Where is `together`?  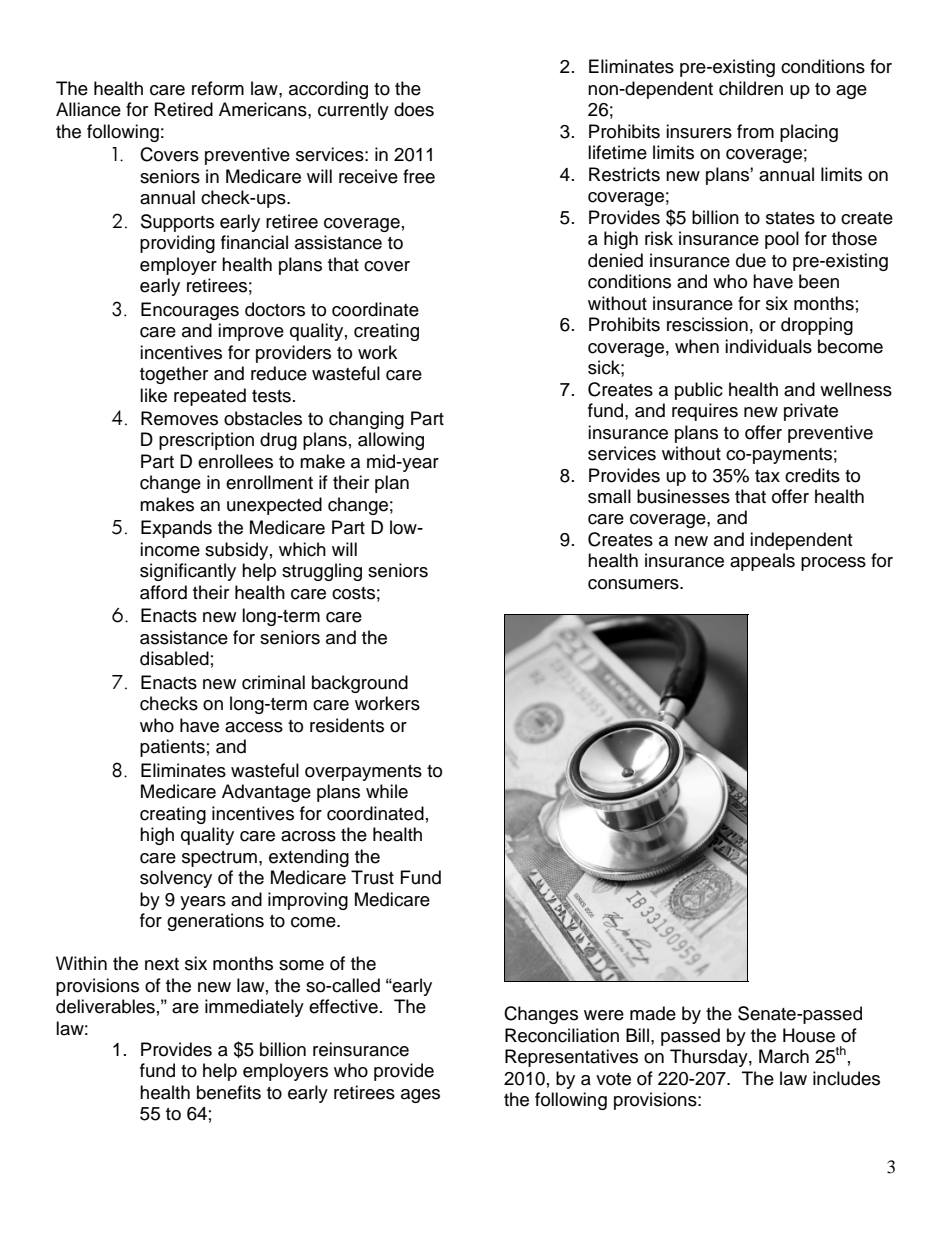 together is located at coordinates (174, 375).
